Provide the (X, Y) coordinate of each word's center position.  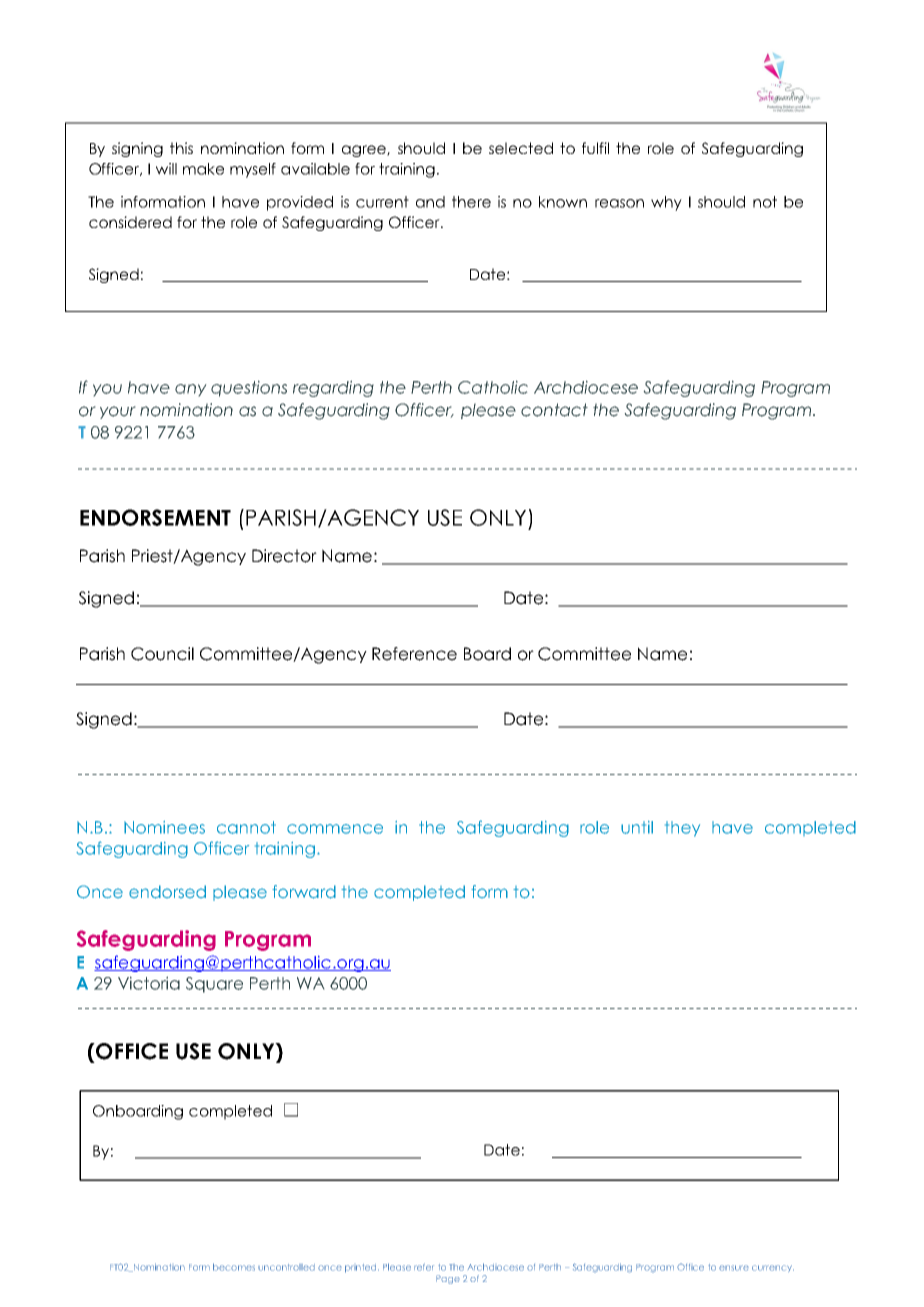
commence (335, 829)
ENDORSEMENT (155, 517)
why (666, 203)
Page (448, 1279)
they (682, 829)
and (430, 202)
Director (284, 556)
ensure (734, 1268)
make (203, 169)
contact (554, 410)
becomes (234, 1267)
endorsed (167, 892)
